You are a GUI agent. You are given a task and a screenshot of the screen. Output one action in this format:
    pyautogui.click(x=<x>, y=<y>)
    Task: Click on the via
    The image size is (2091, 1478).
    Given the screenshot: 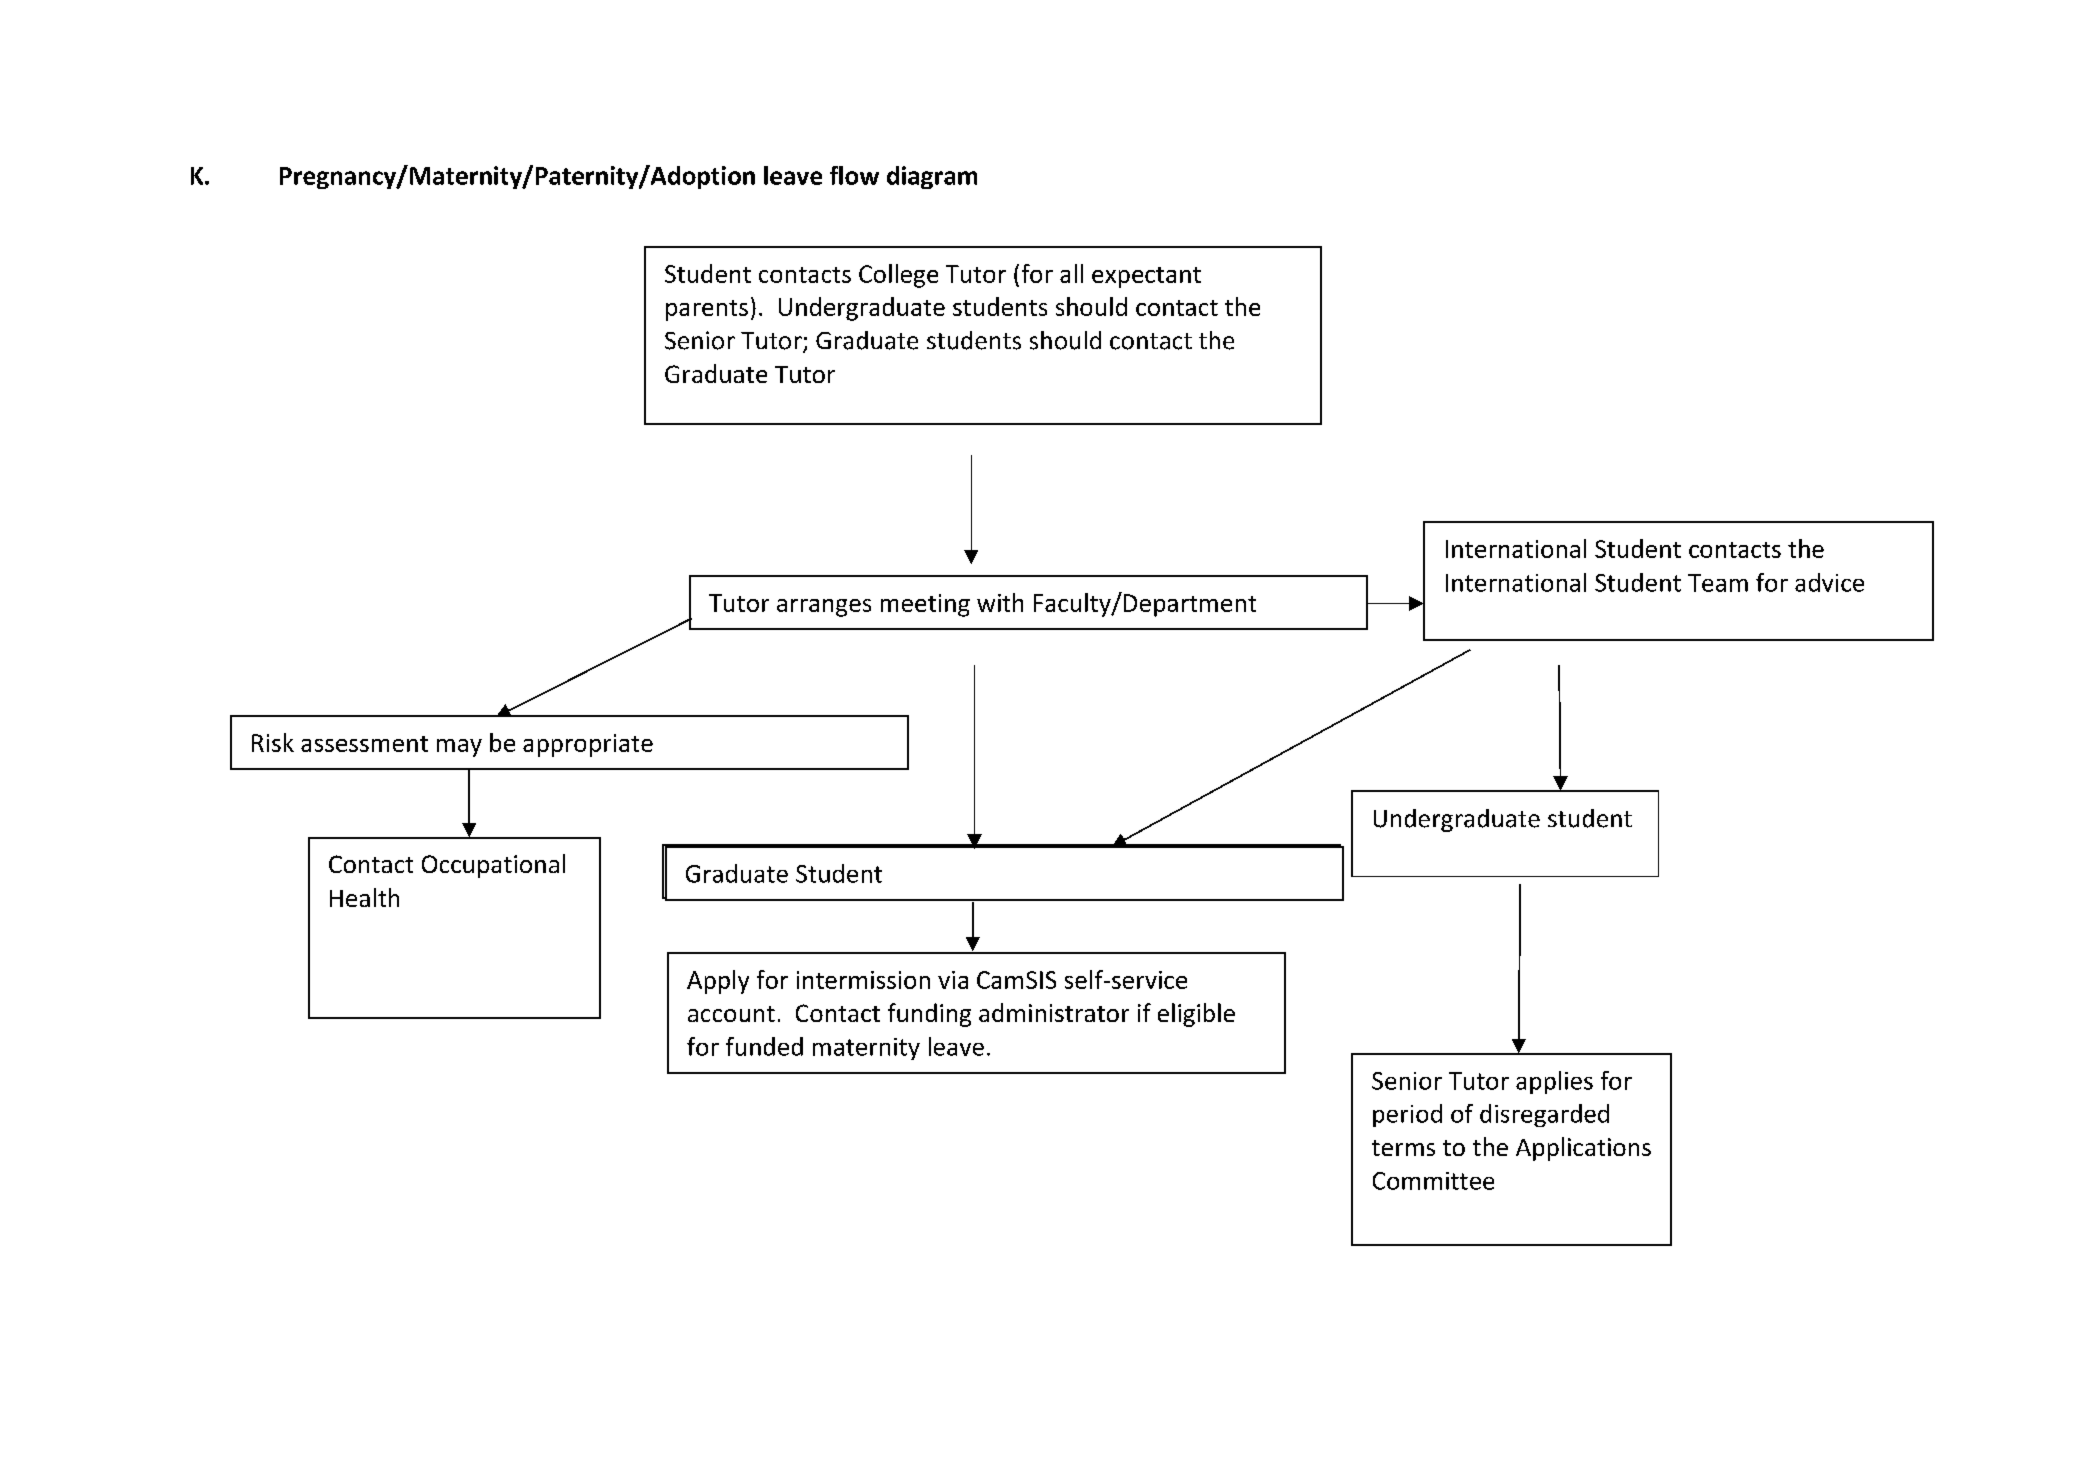 What is the action you would take?
    pyautogui.click(x=953, y=980)
